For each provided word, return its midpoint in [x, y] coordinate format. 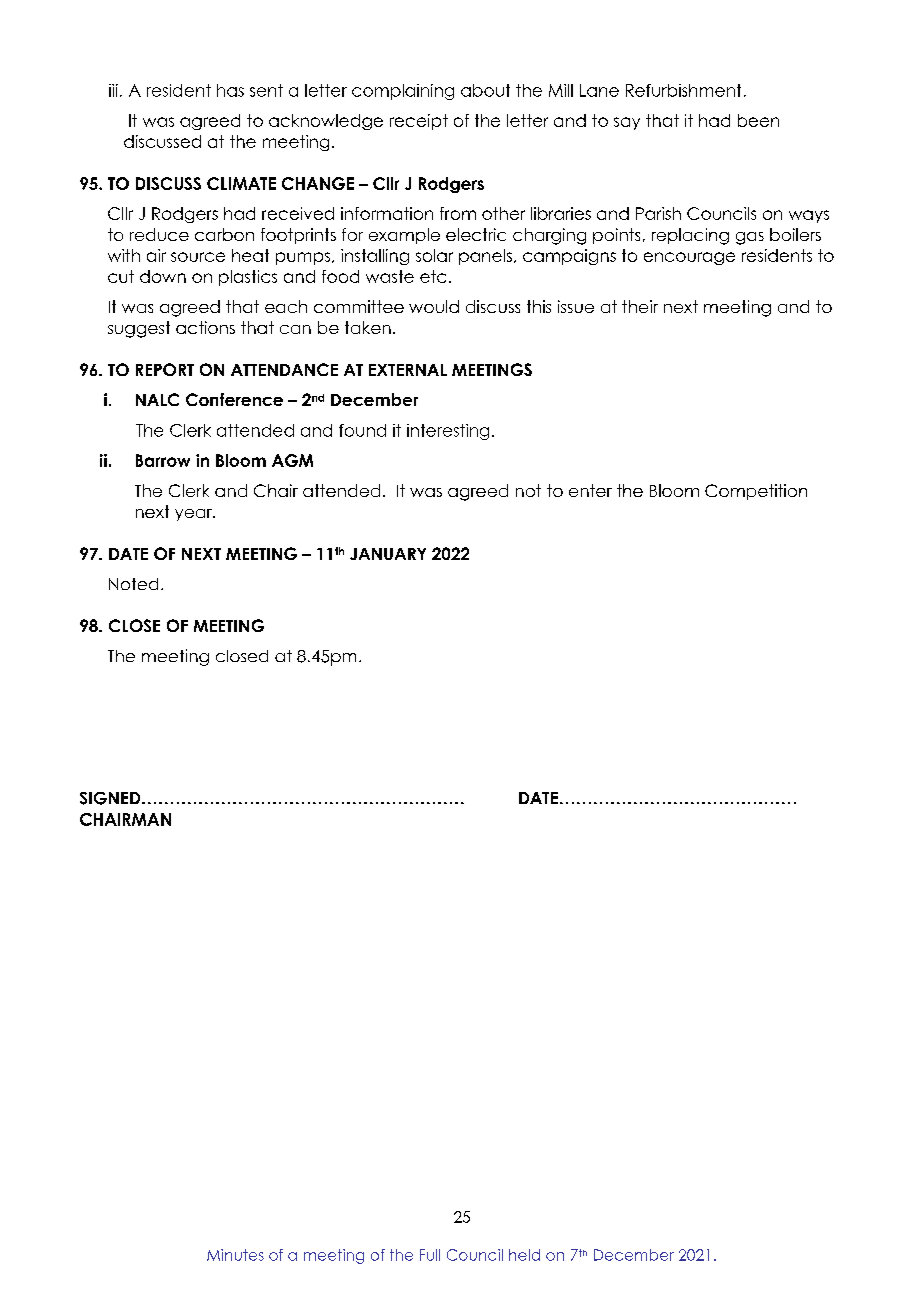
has [230, 90]
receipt [419, 122]
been [758, 120]
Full [430, 1255]
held [524, 1255]
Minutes [235, 1255]
